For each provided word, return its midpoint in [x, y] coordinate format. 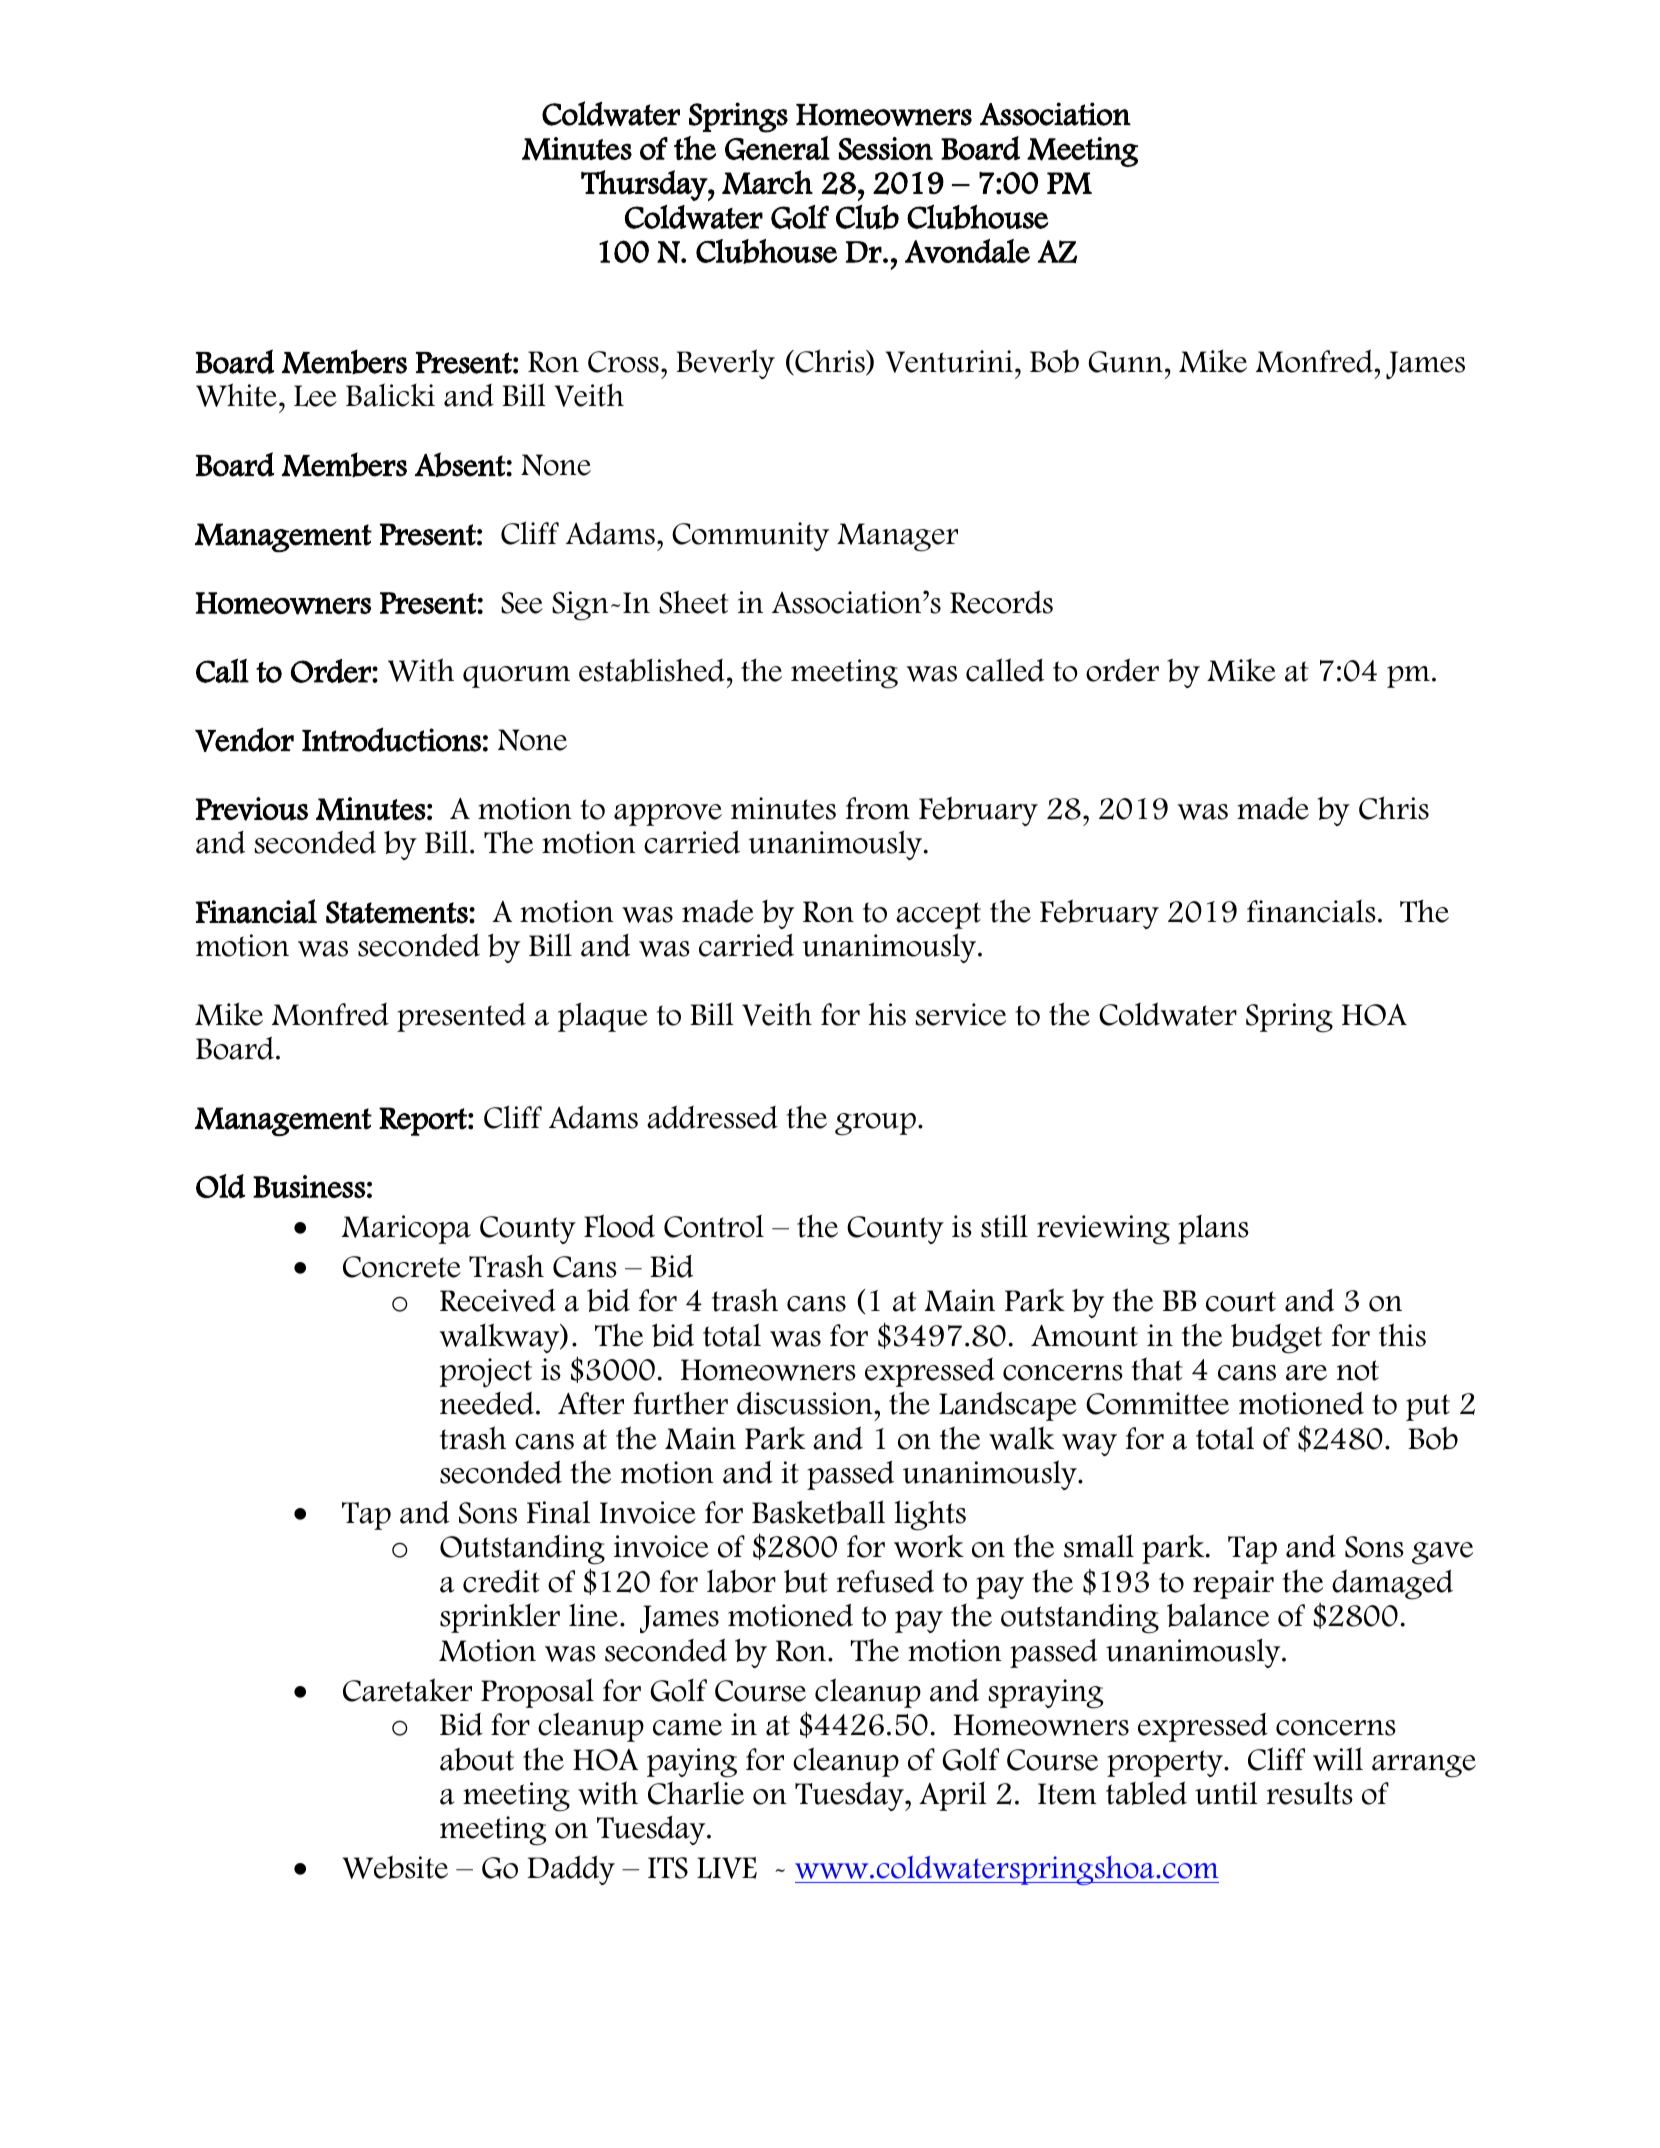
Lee [315, 396]
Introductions [391, 739]
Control [714, 1226]
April [952, 1796]
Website [395, 1867]
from [878, 808]
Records [1001, 602]
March [767, 182]
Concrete [402, 1267]
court [1241, 1301]
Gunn [1126, 362]
